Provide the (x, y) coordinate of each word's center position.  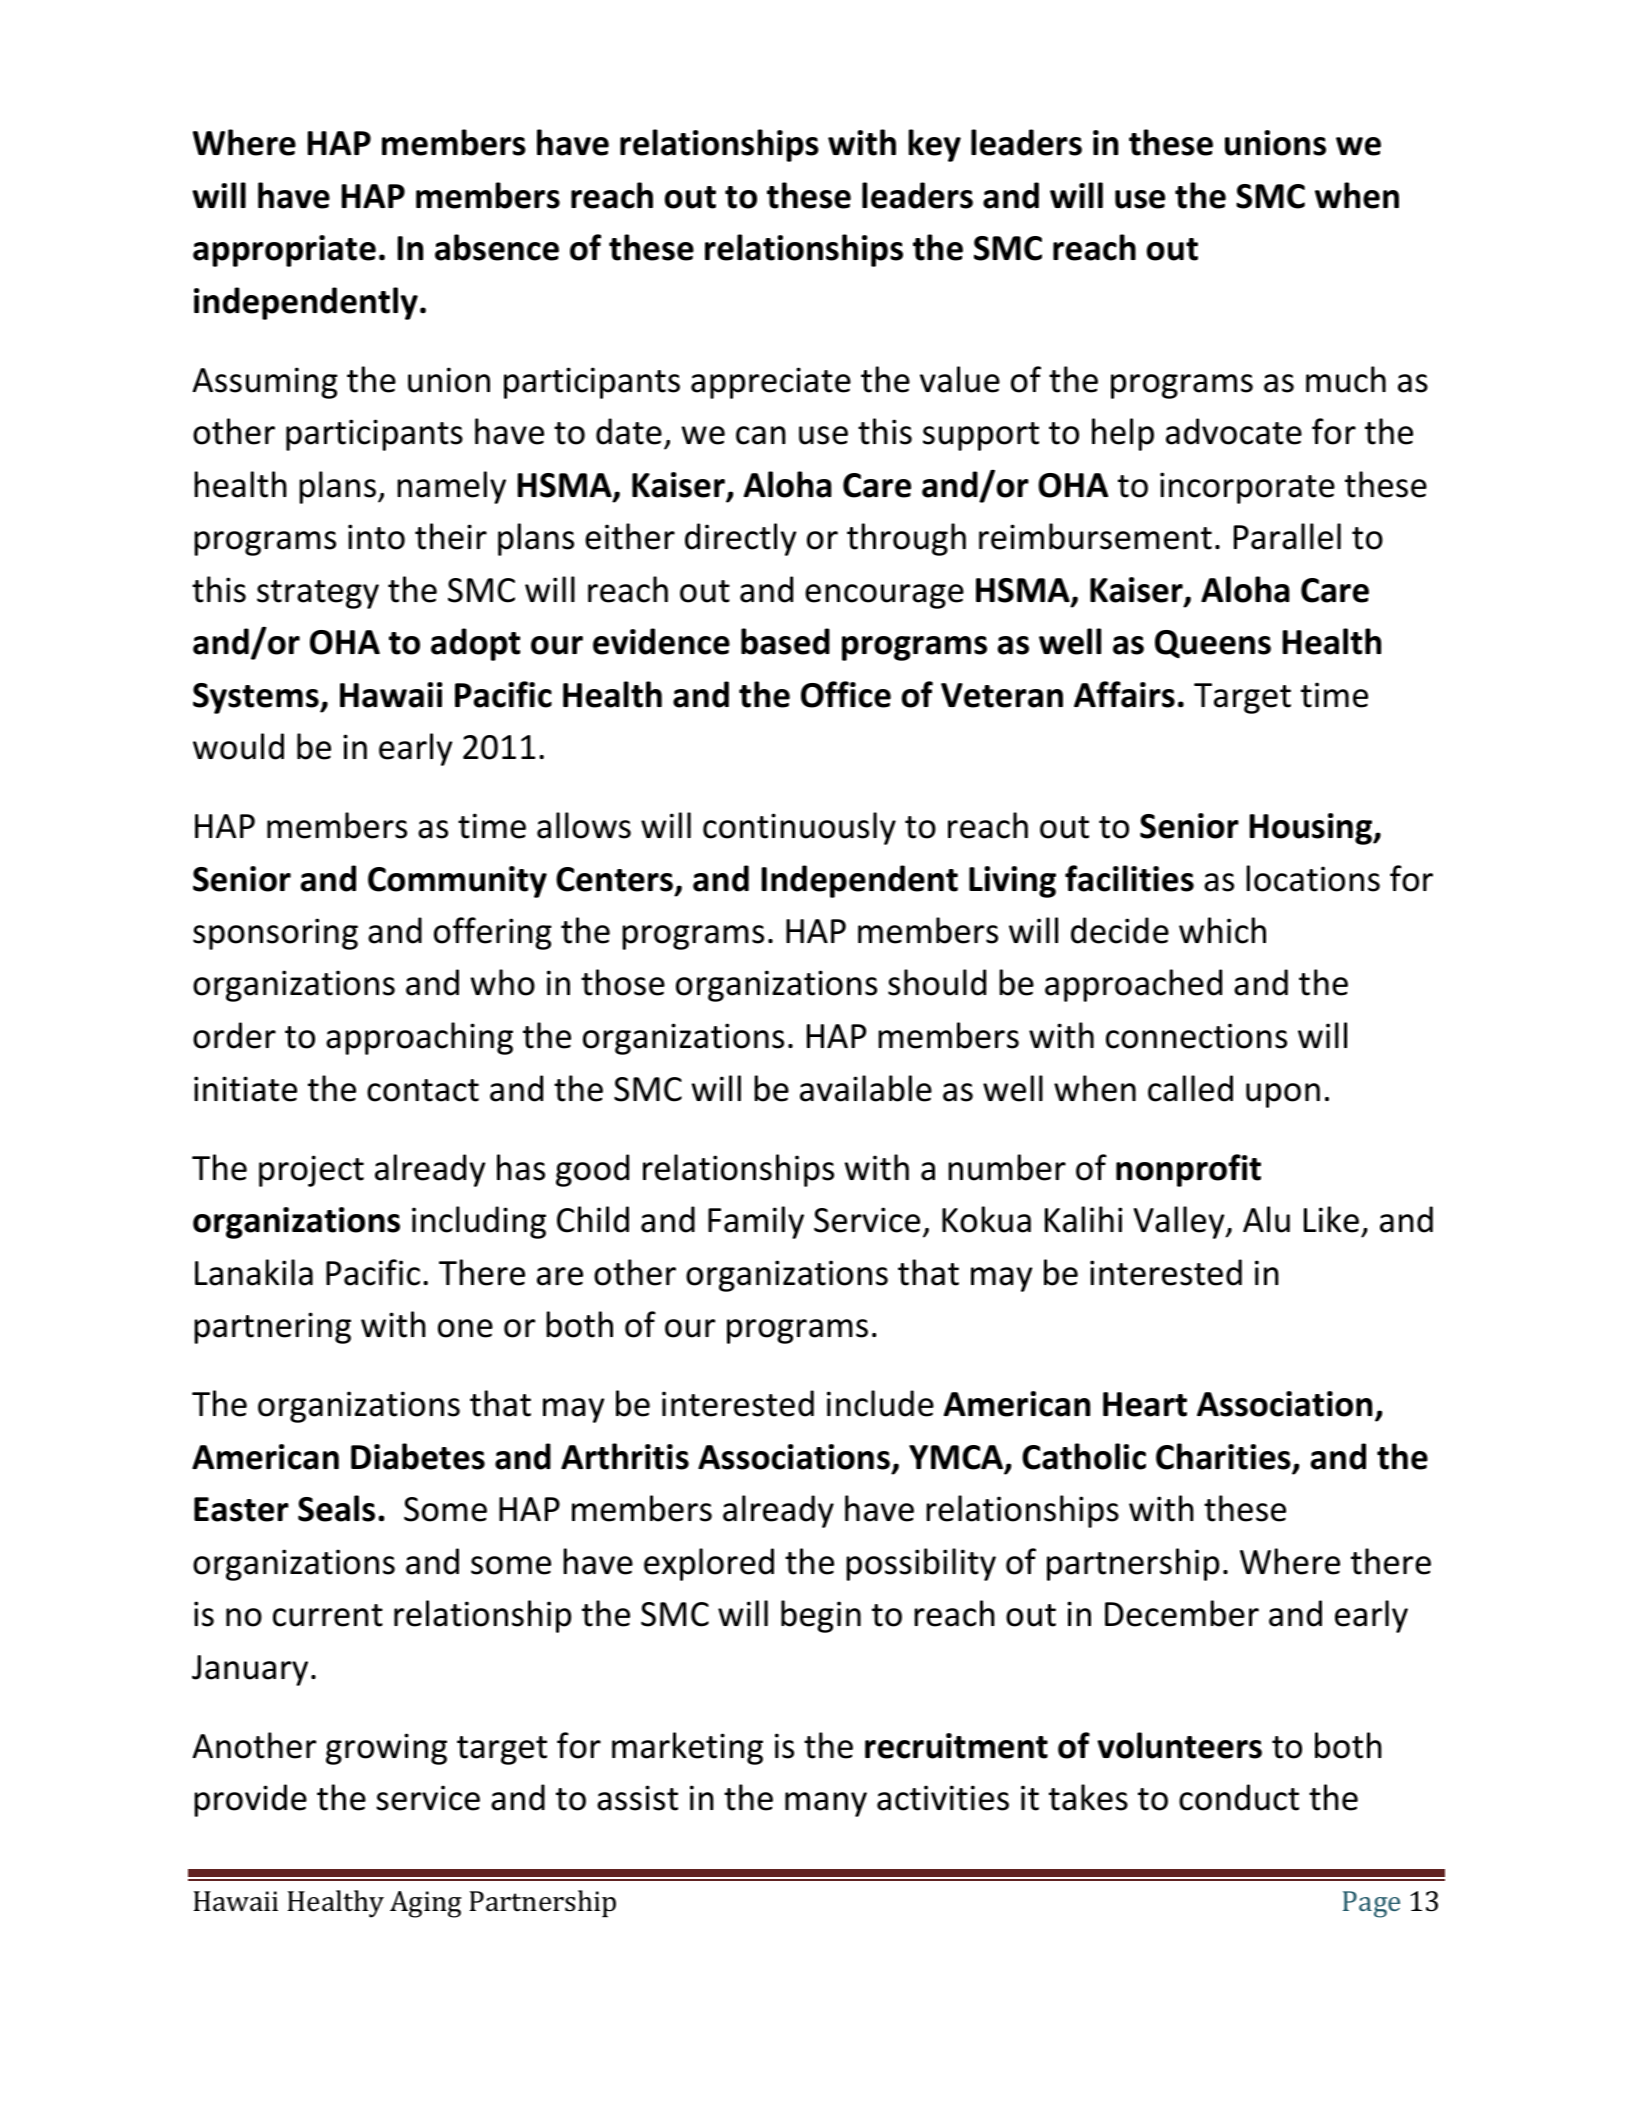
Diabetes (418, 1456)
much (1346, 379)
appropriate (284, 251)
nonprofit (1188, 1170)
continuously (799, 828)
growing (386, 1749)
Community (457, 882)
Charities (1223, 1456)
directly (741, 539)
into (376, 537)
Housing (1312, 829)
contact (423, 1090)
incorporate (1247, 488)
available (866, 1088)
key (935, 145)
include (880, 1403)
